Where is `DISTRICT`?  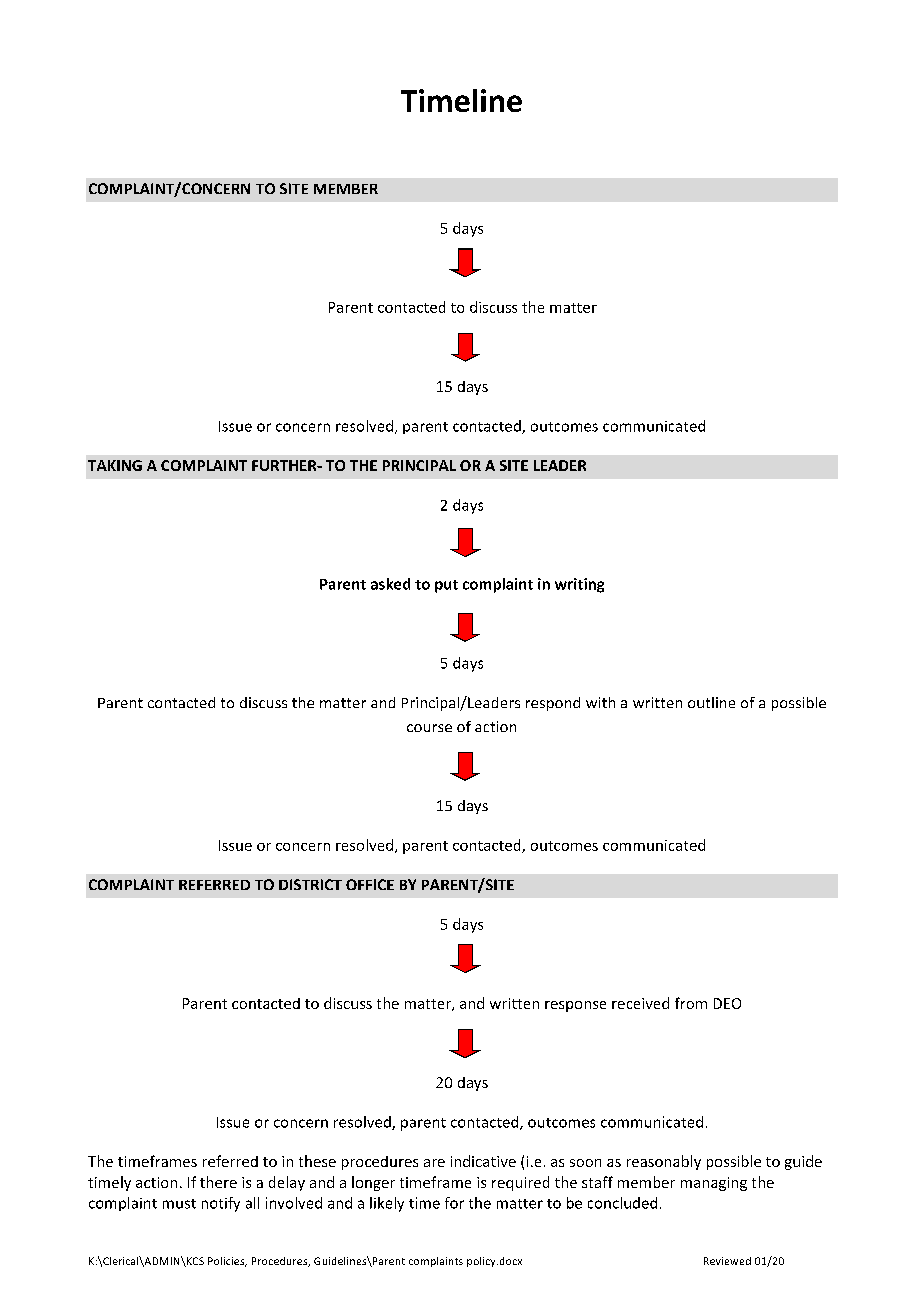 DISTRICT is located at coordinates (310, 884).
